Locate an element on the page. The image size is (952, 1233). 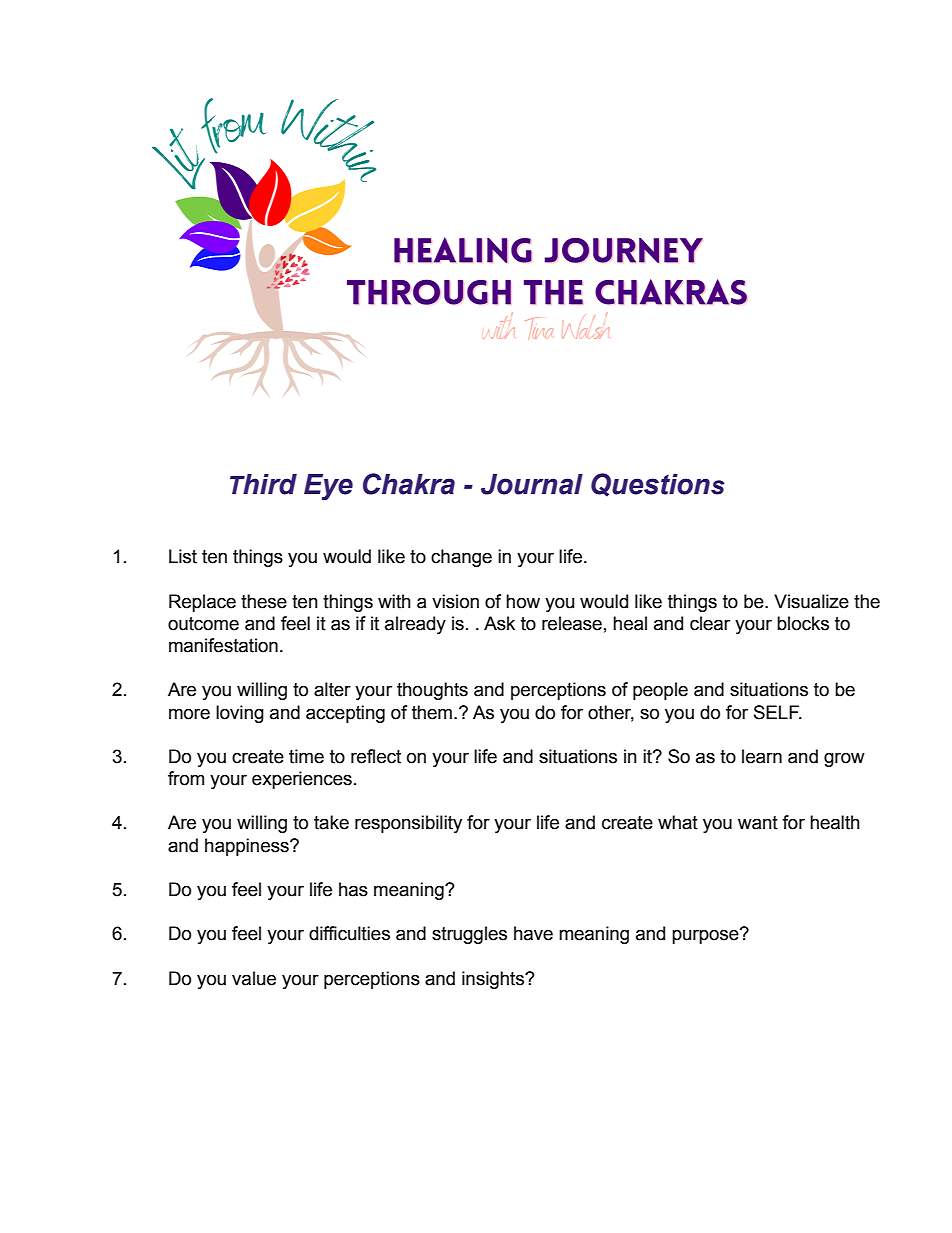
want is located at coordinates (758, 823).
